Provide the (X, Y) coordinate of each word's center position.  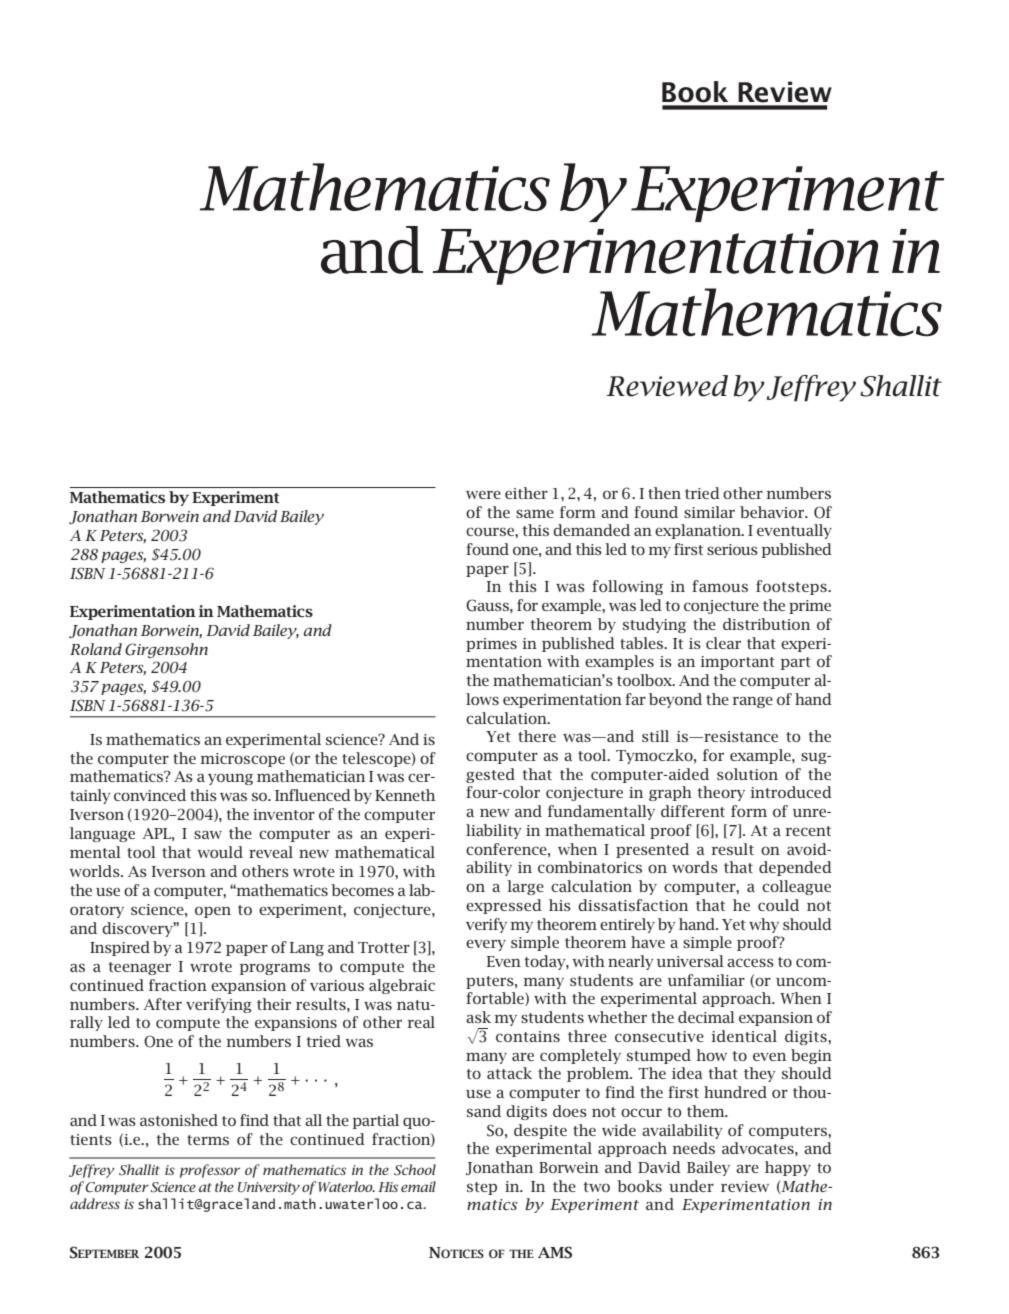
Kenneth (405, 795)
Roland (96, 649)
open (213, 912)
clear (723, 643)
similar (709, 512)
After (163, 1004)
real (421, 1022)
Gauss (488, 605)
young (230, 779)
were (483, 495)
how (711, 1055)
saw (208, 834)
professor (210, 1171)
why (764, 925)
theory (721, 793)
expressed (504, 906)
